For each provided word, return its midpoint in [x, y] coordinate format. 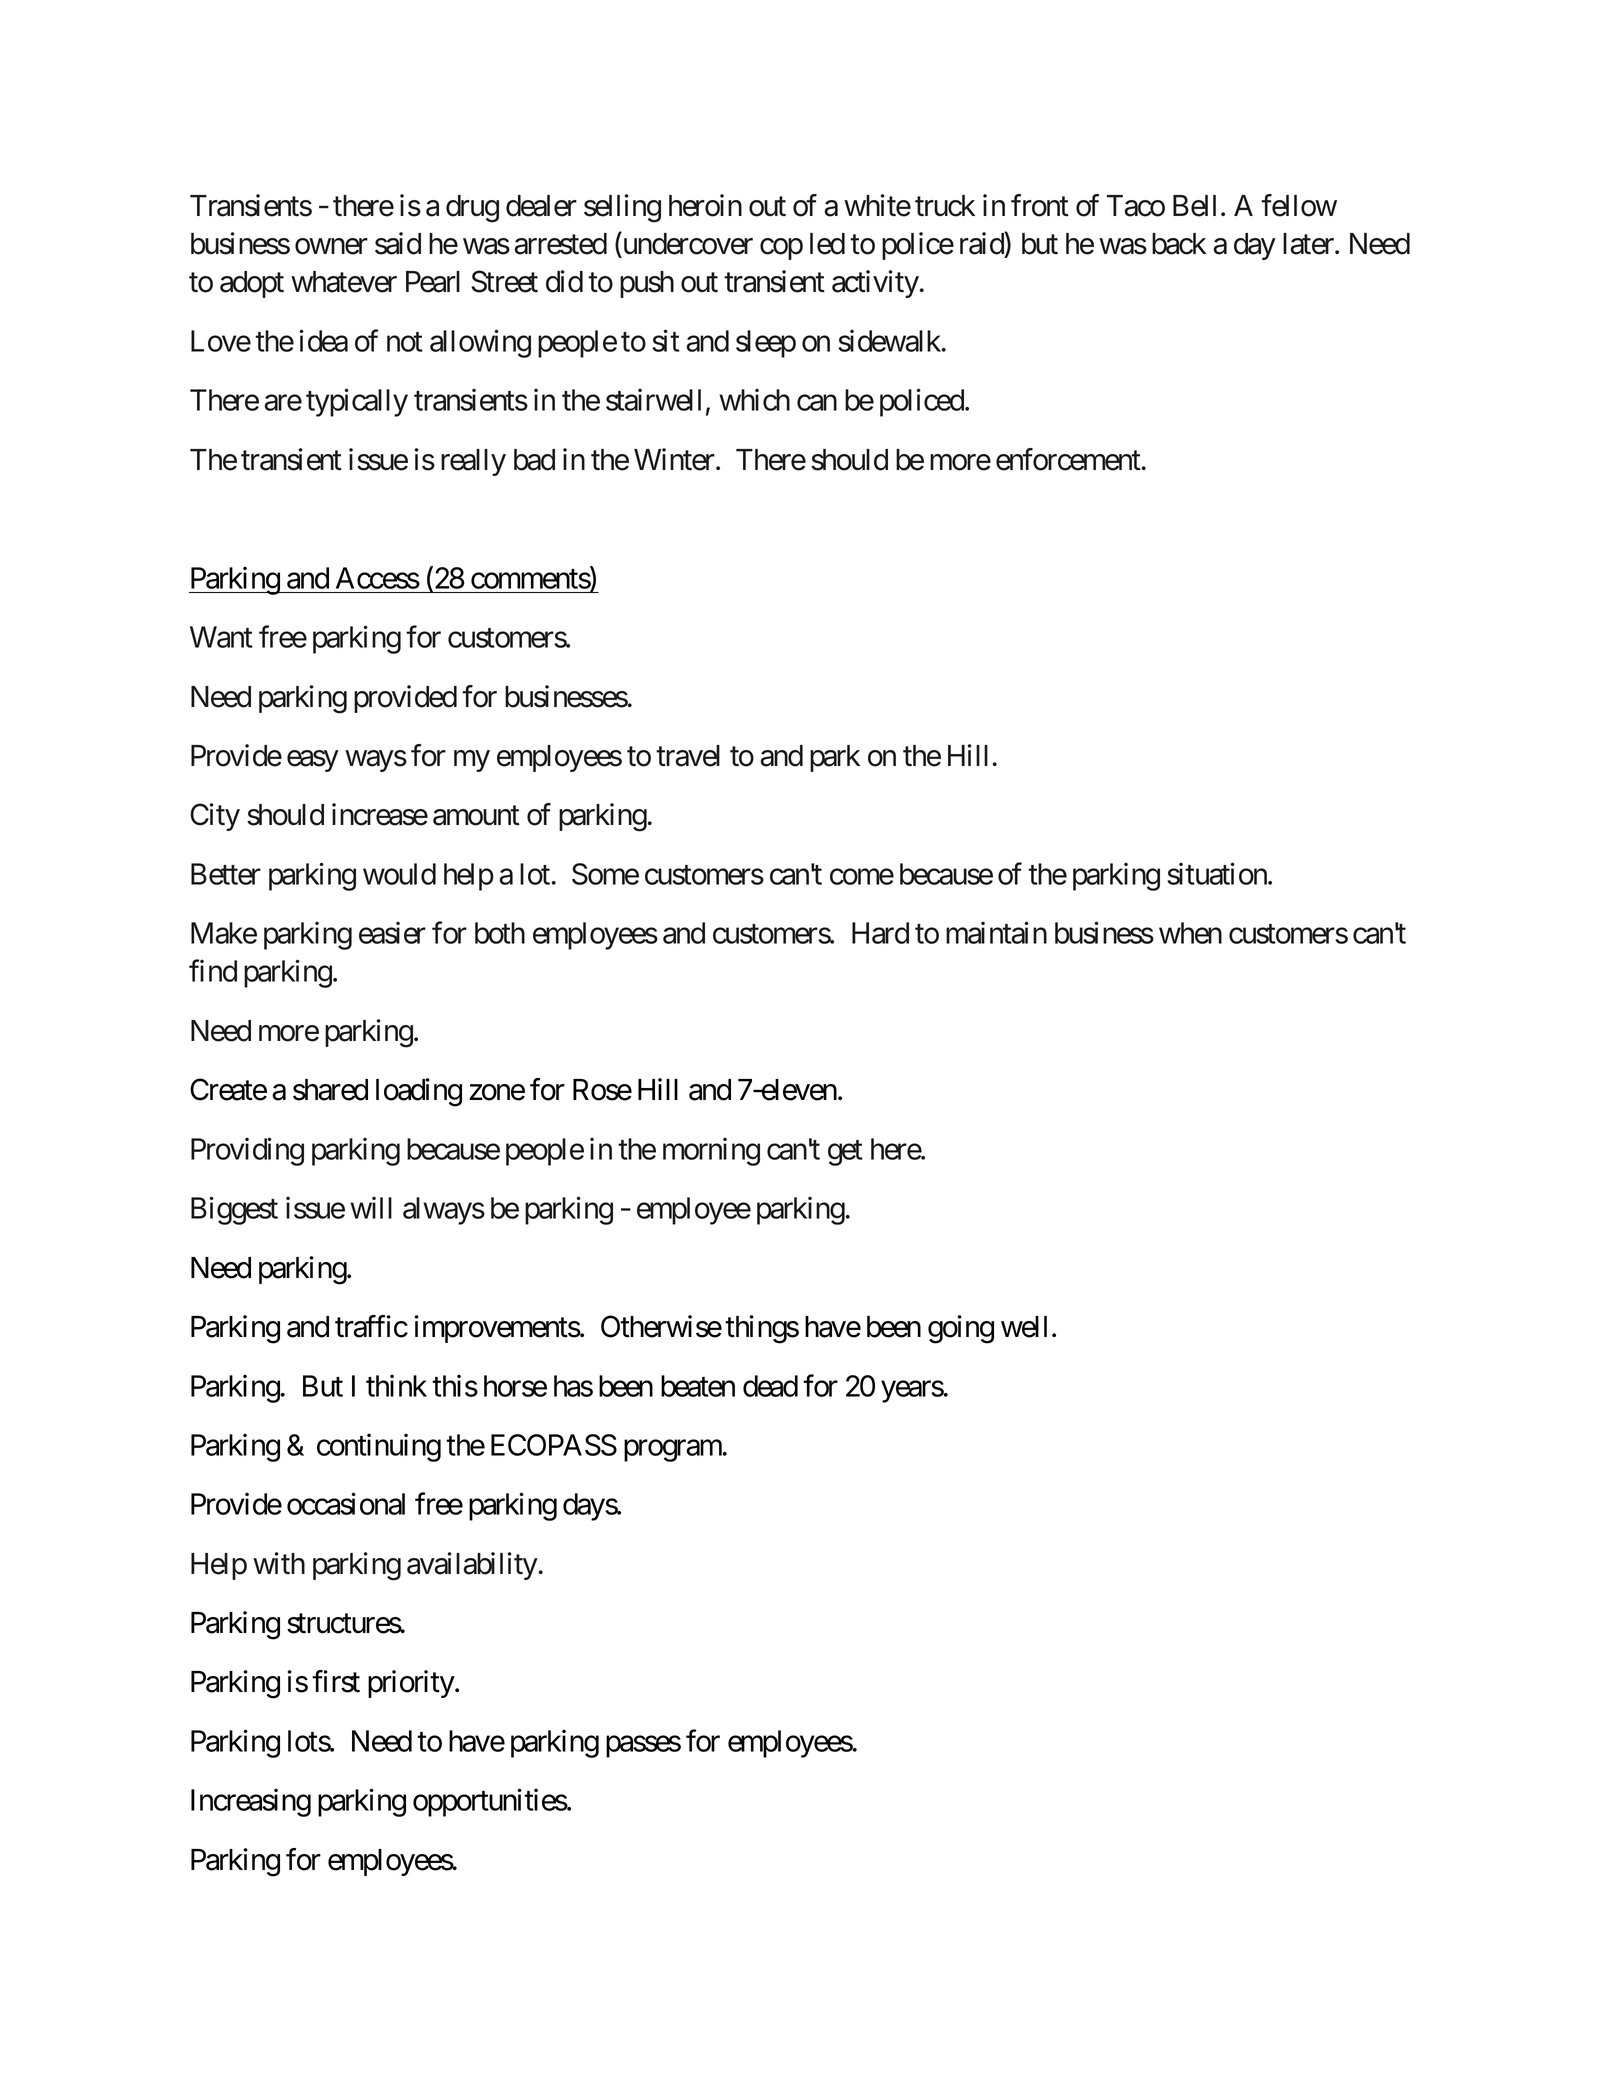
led [827, 244]
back [1179, 244]
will [371, 1208]
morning [711, 1152]
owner [331, 247]
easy [312, 761]
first [336, 1681]
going [961, 1329]
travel [688, 756]
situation [1218, 873]
